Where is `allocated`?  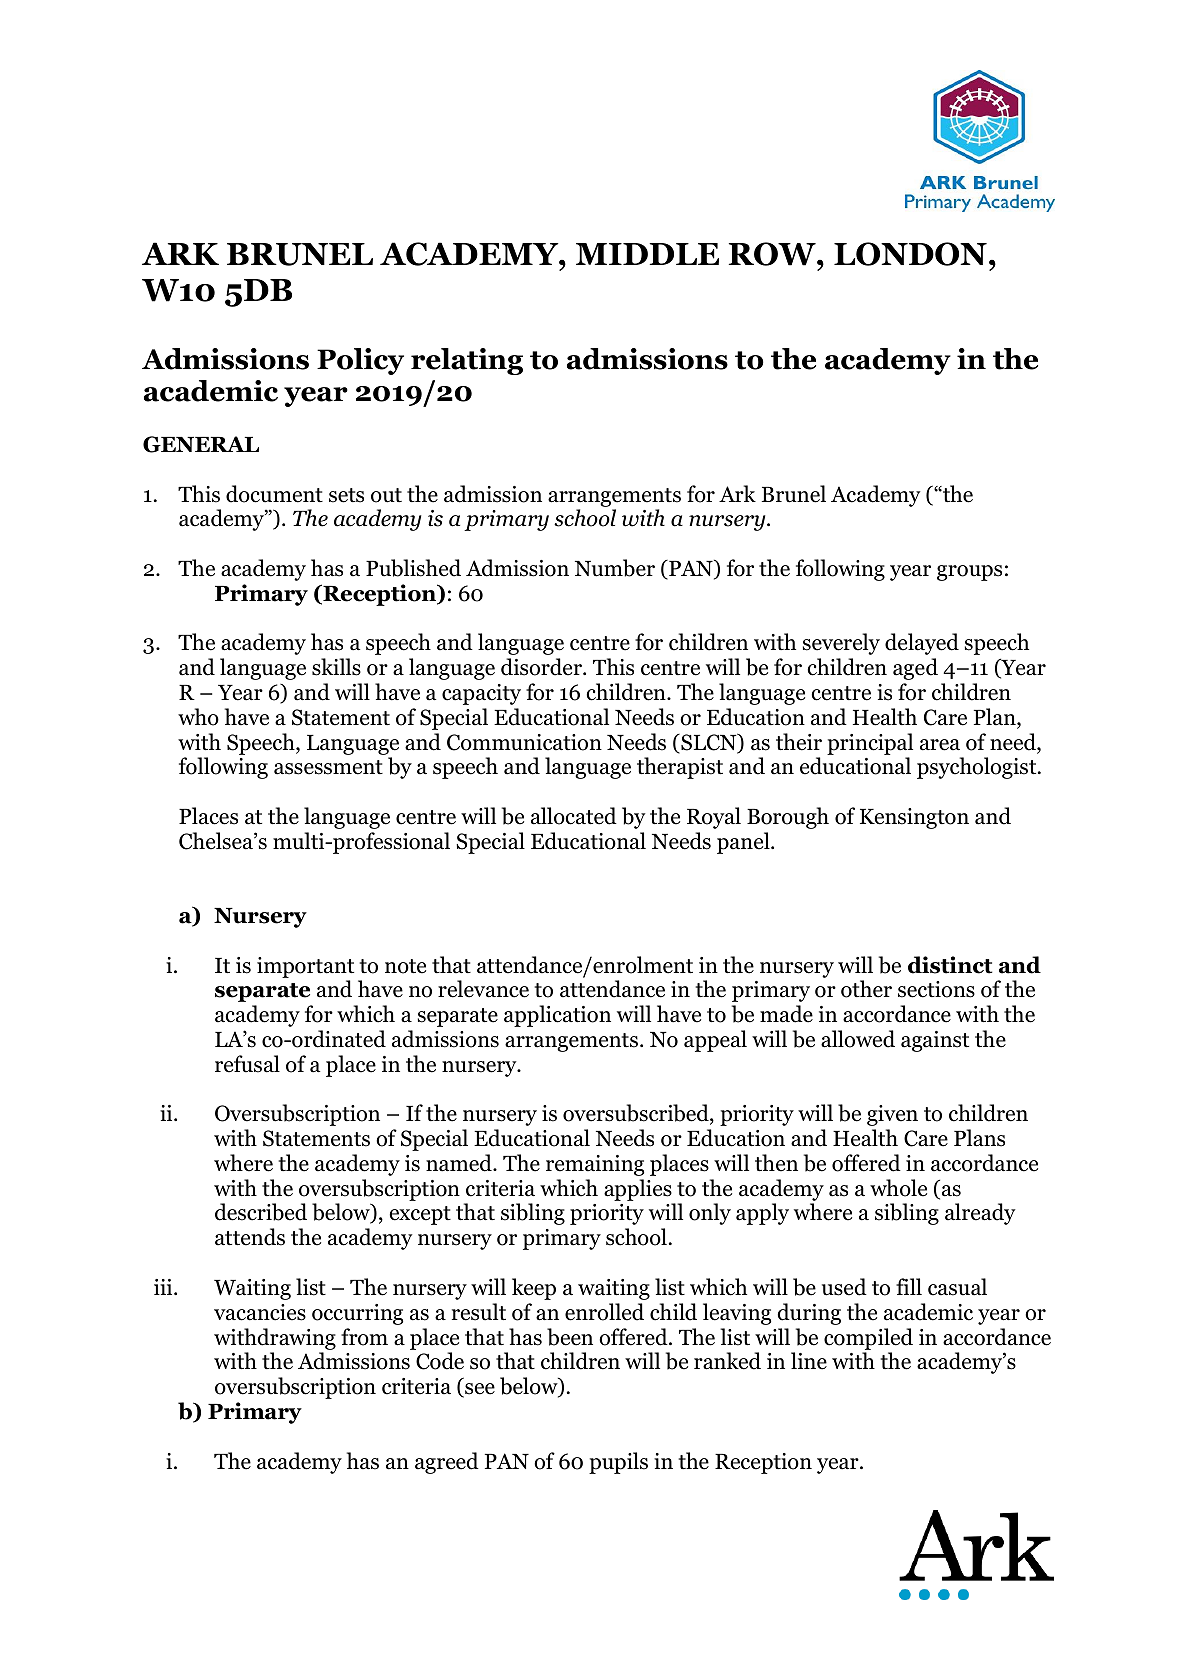 allocated is located at coordinates (574, 816).
